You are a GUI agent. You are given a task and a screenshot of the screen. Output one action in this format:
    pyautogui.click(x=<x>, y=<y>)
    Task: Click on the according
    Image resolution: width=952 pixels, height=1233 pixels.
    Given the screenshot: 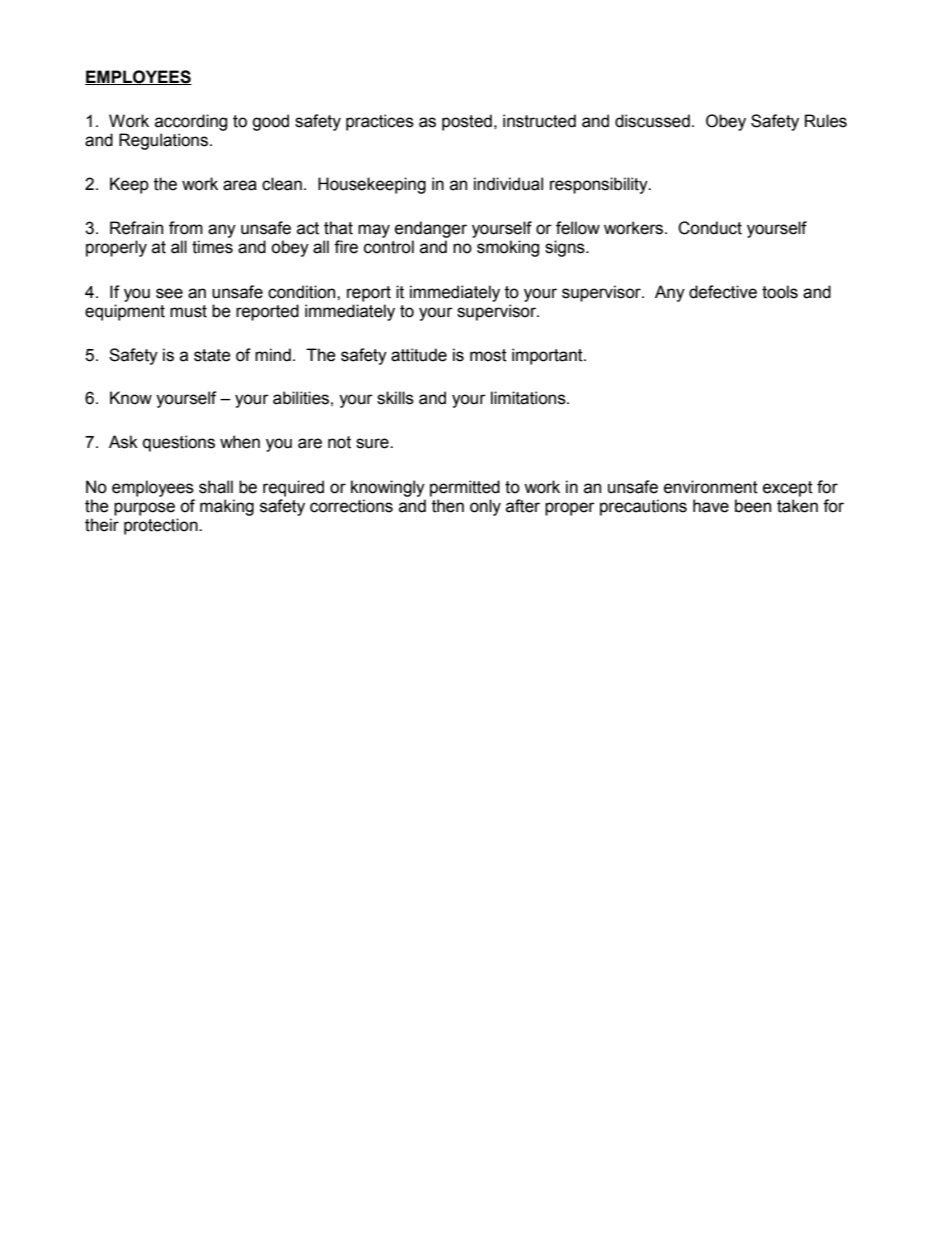 What is the action you would take?
    pyautogui.click(x=191, y=122)
